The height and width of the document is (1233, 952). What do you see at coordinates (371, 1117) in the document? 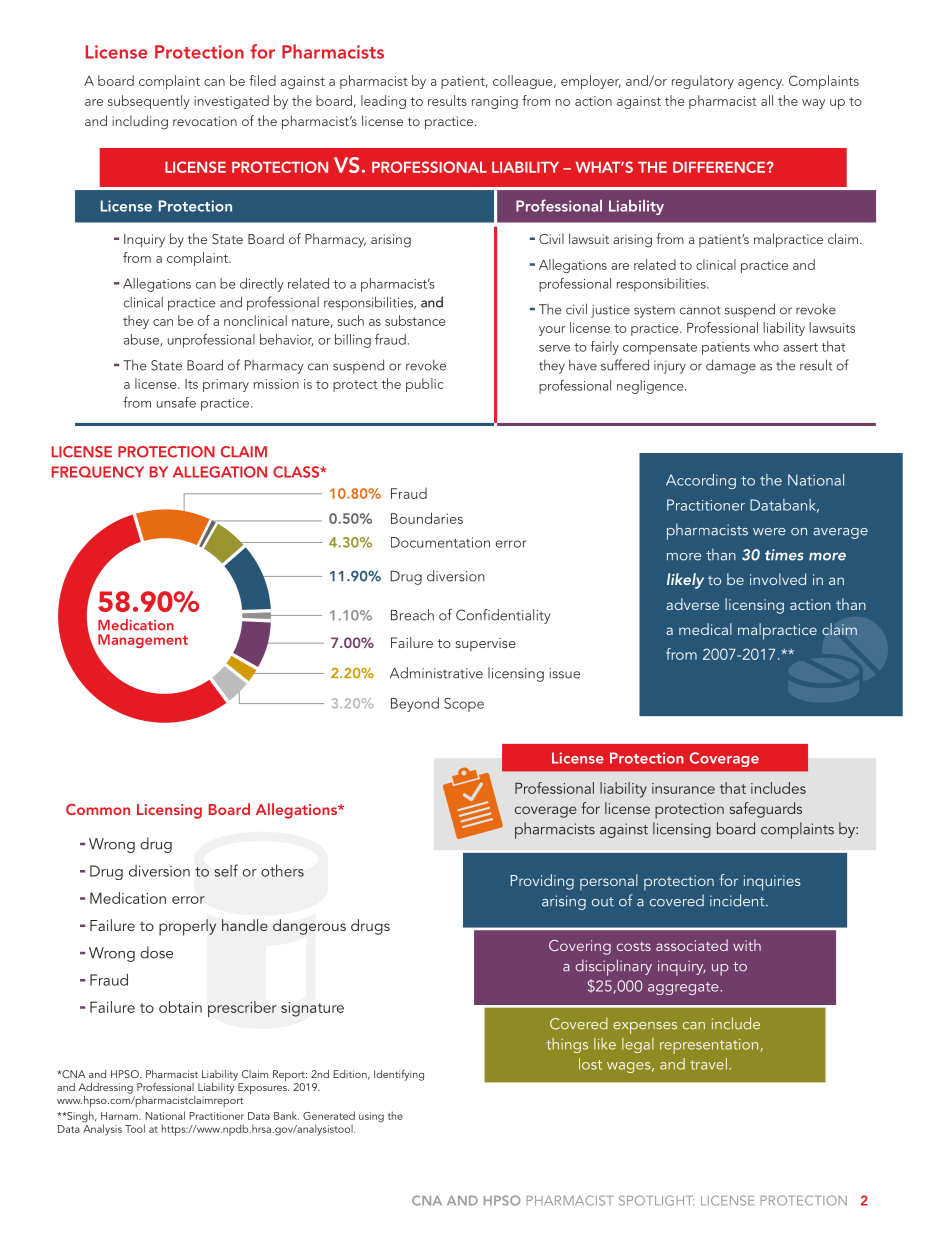
I see `using` at bounding box center [371, 1117].
